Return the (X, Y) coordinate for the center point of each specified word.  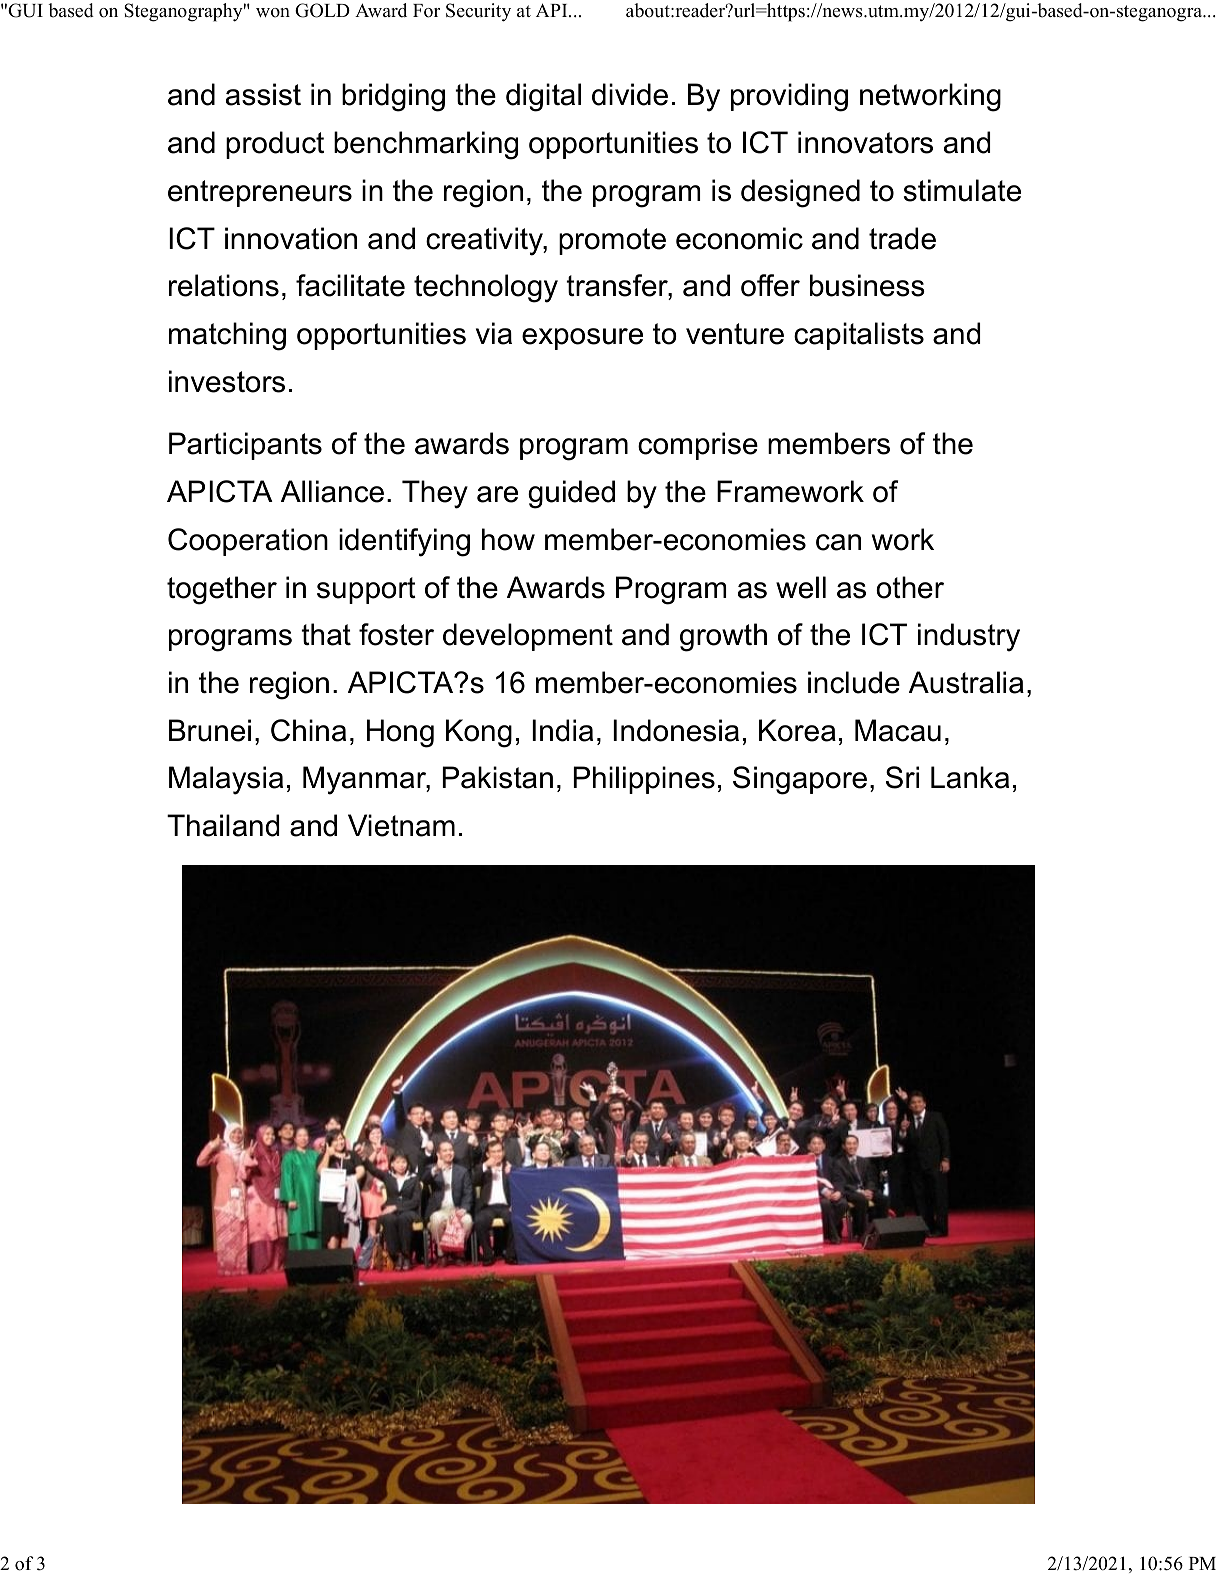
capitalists (859, 336)
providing (789, 97)
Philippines (644, 780)
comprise (698, 446)
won (273, 13)
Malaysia (226, 780)
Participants (245, 446)
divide (630, 94)
